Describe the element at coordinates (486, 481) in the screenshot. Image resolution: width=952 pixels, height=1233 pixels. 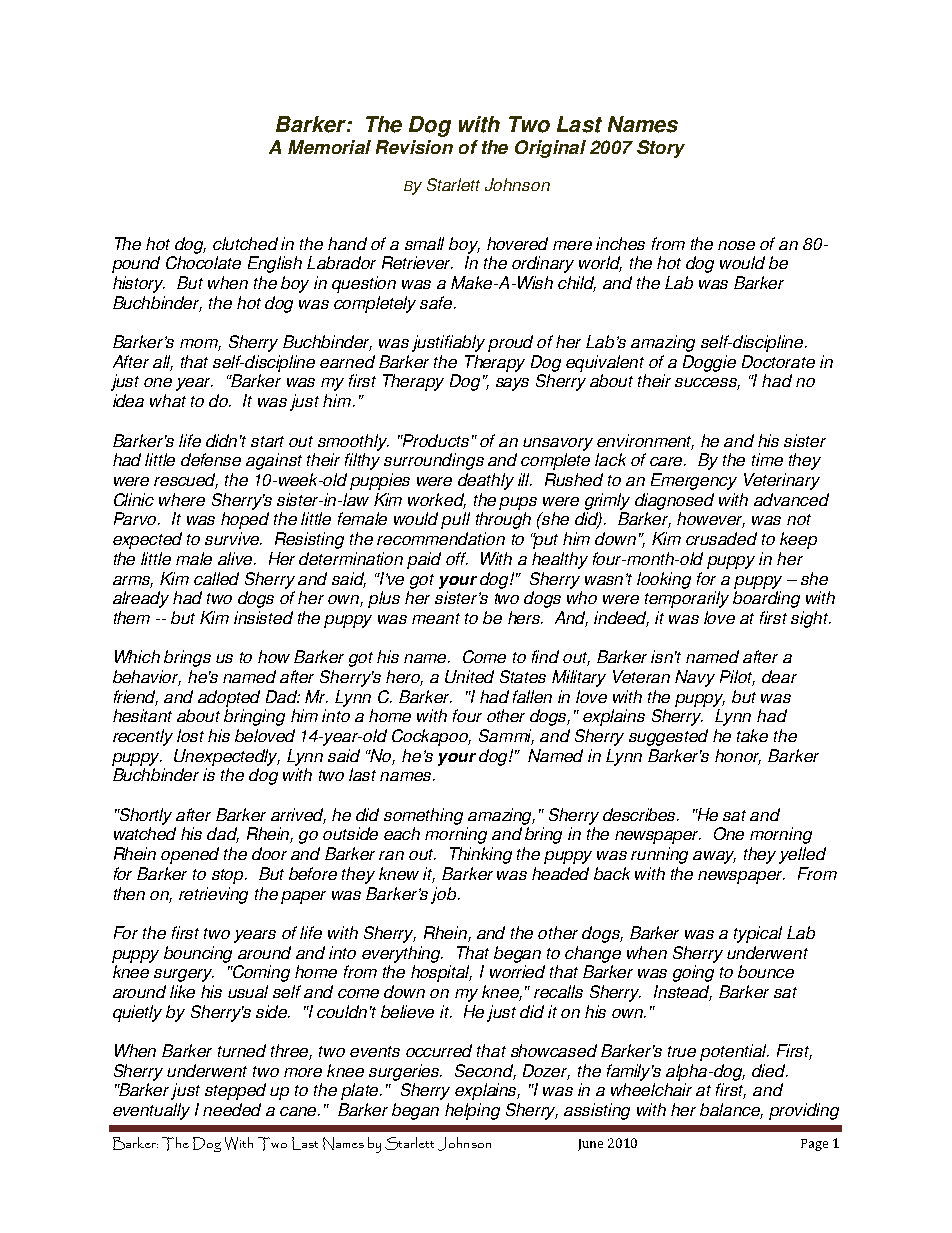
I see `deathly` at that location.
